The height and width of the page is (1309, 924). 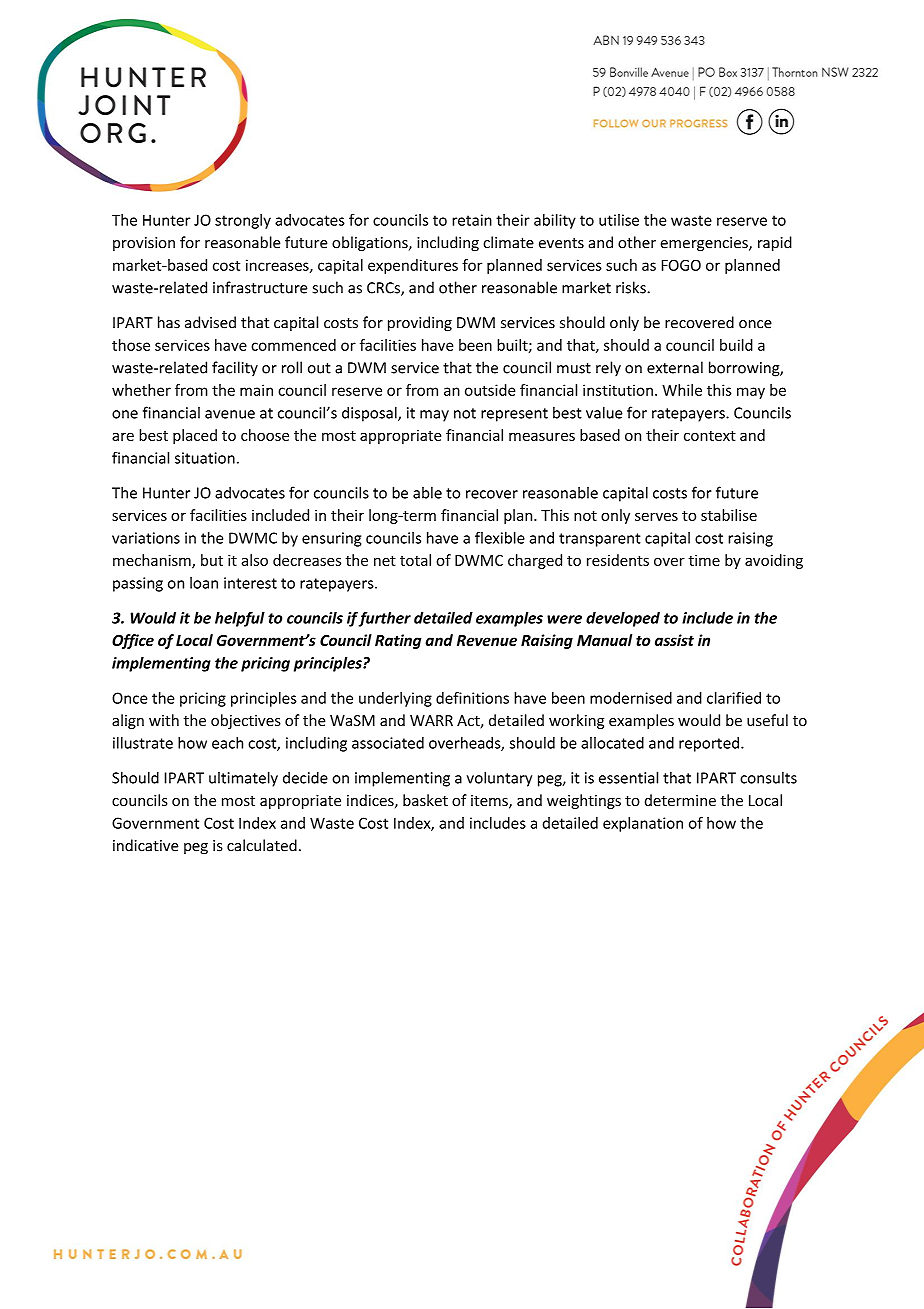 I want to click on voluntary, so click(x=499, y=779).
